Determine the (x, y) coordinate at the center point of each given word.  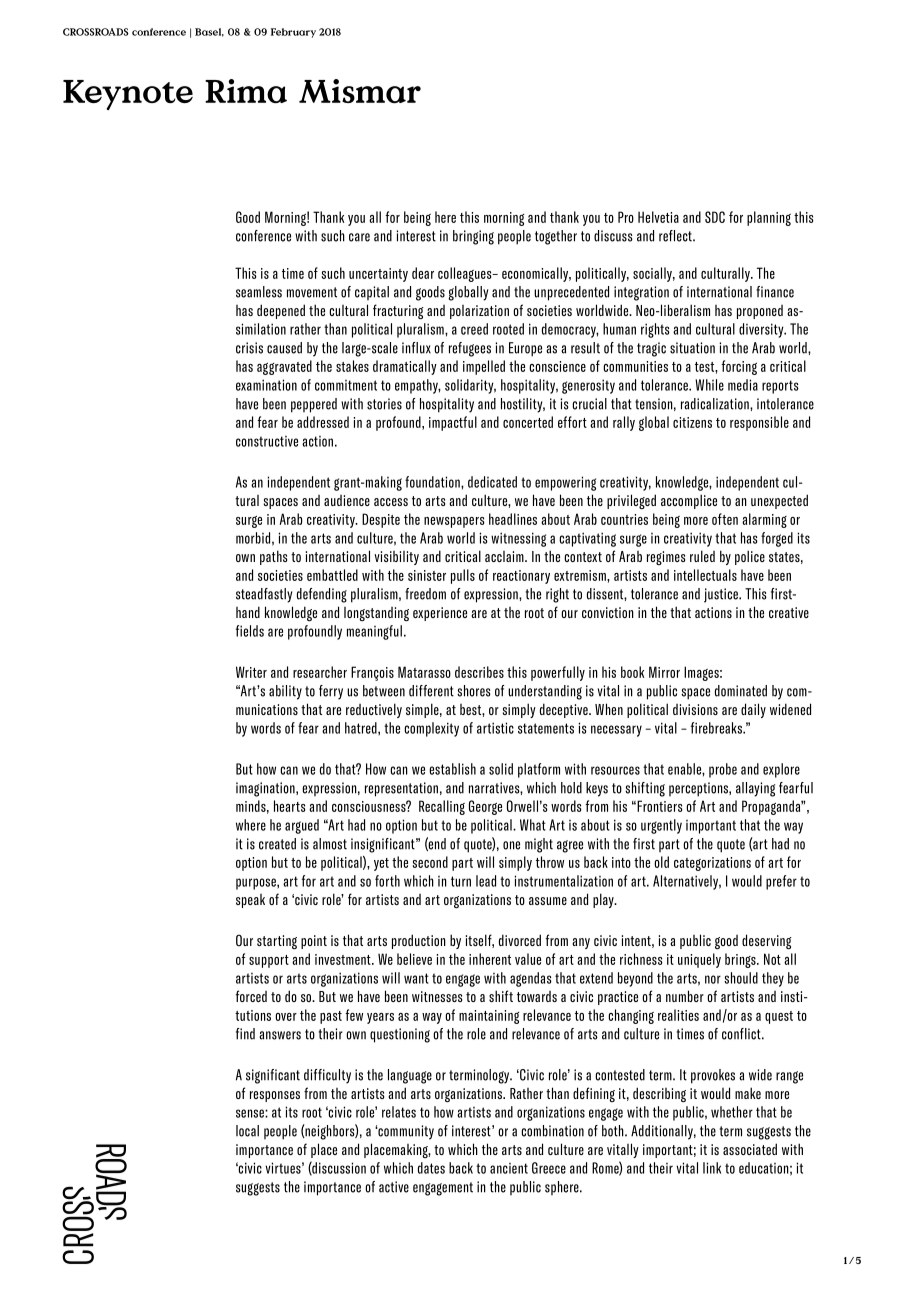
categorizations (712, 864)
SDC (715, 217)
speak (250, 901)
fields (250, 631)
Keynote (128, 95)
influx (416, 348)
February (293, 33)
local (247, 1131)
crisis (249, 348)
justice (722, 595)
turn (461, 881)
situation (692, 348)
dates (431, 1168)
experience (440, 614)
